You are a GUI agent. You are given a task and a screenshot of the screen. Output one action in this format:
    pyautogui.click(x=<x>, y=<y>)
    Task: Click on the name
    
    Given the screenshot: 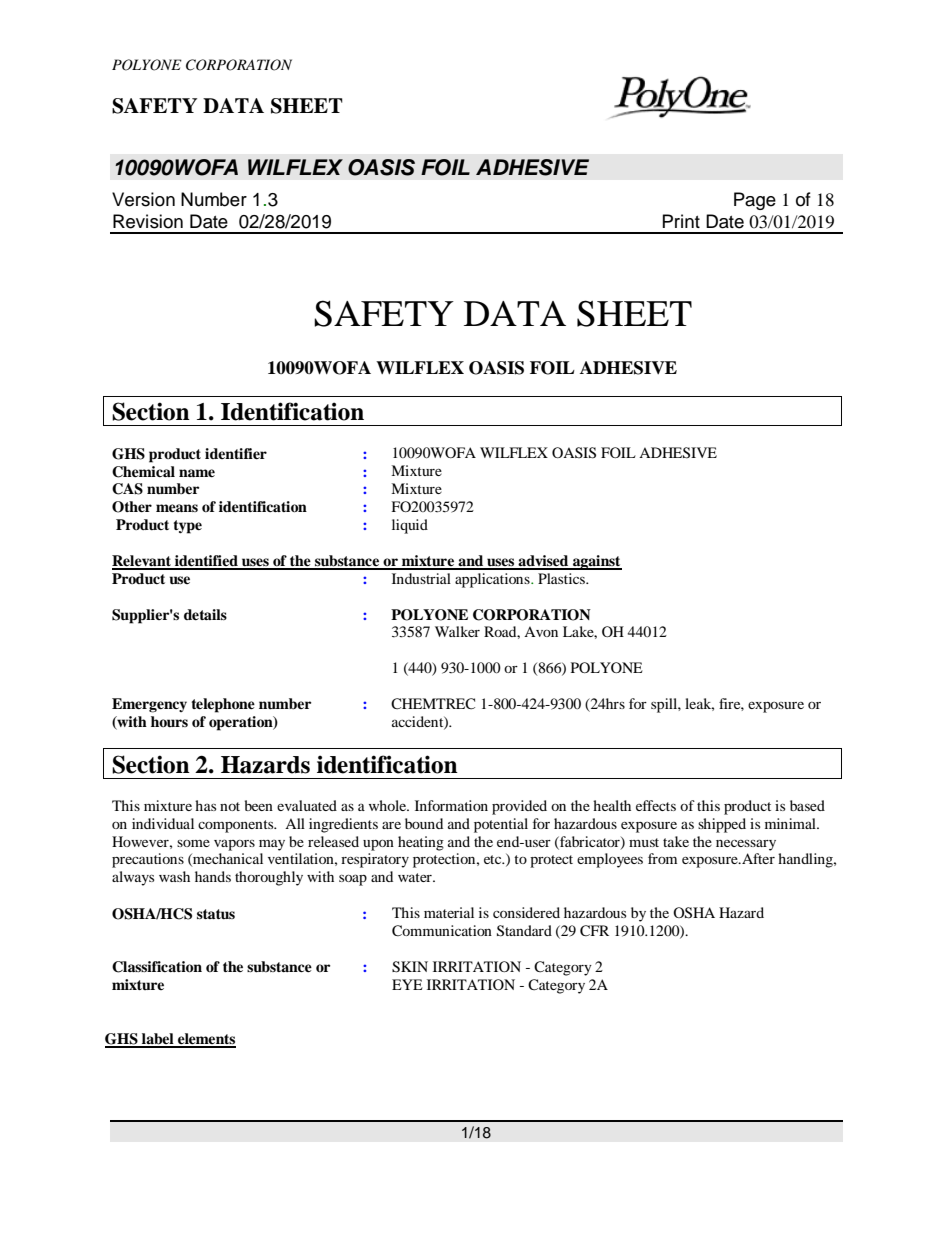 What is the action you would take?
    pyautogui.click(x=197, y=473)
